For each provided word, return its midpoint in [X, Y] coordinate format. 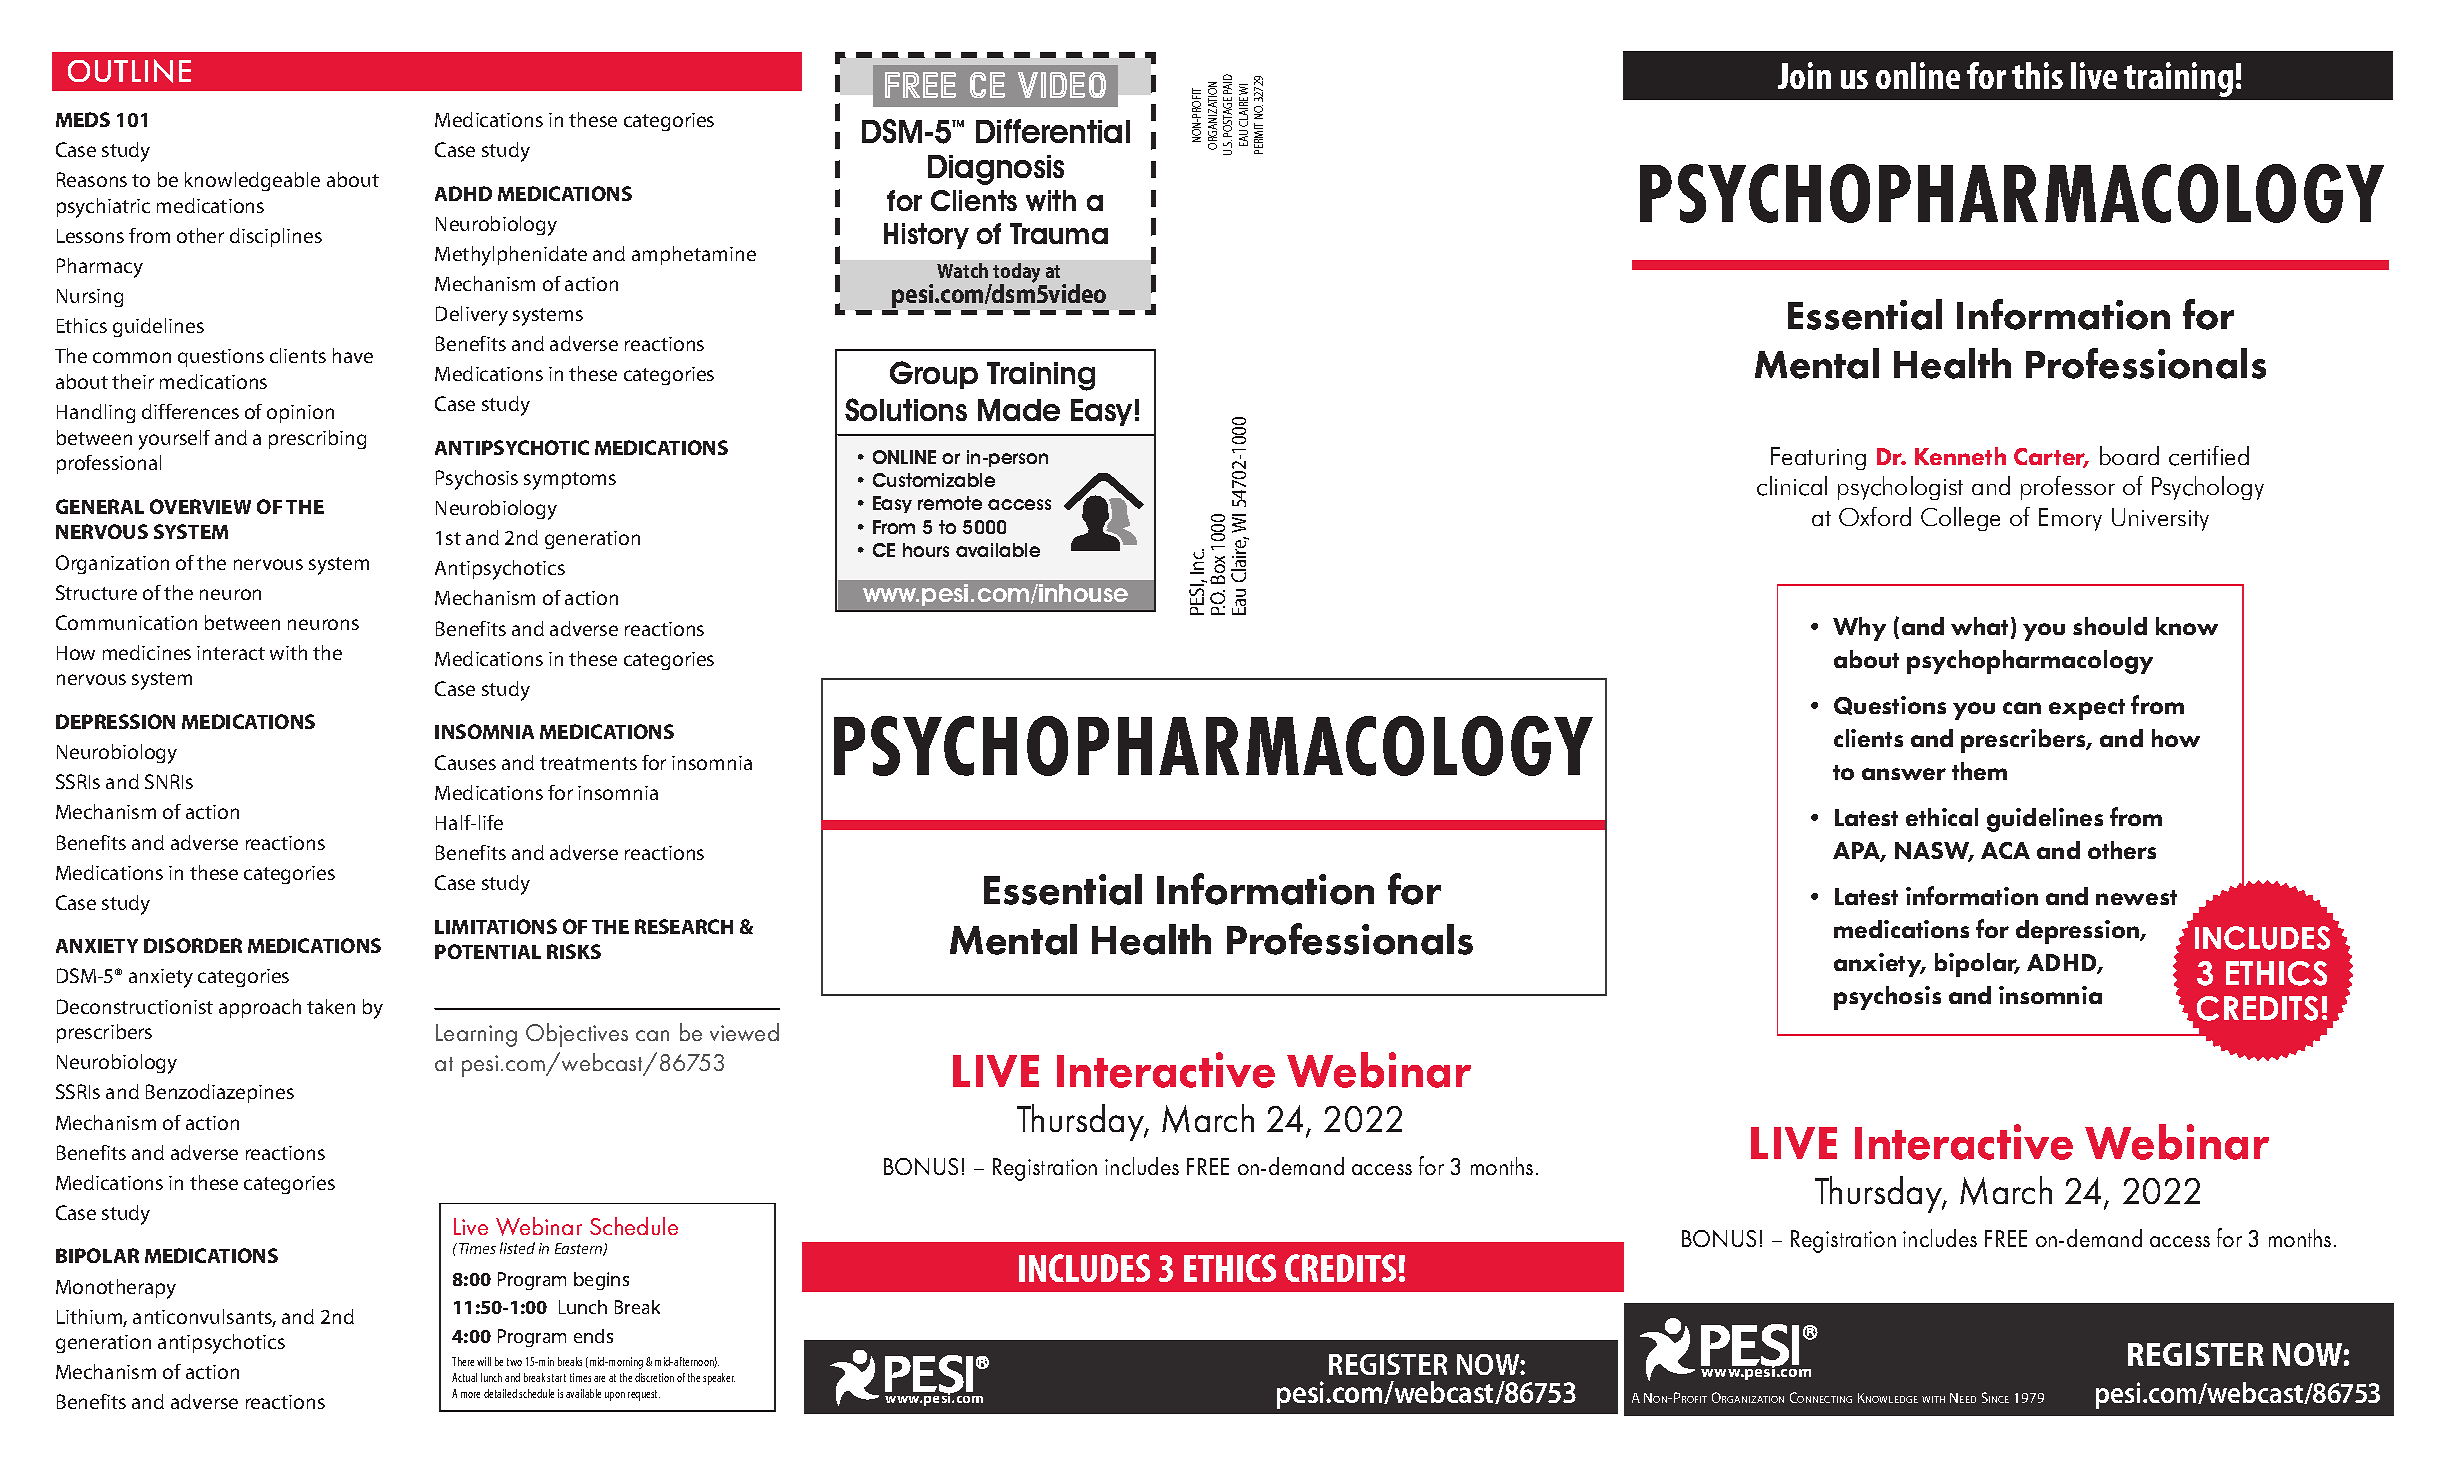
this [2037, 75]
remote [950, 503]
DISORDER [193, 945]
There [463, 1361]
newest [2136, 897]
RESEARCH [684, 926]
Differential [1053, 131]
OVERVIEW [200, 506]
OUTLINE [129, 71]
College [1960, 519]
